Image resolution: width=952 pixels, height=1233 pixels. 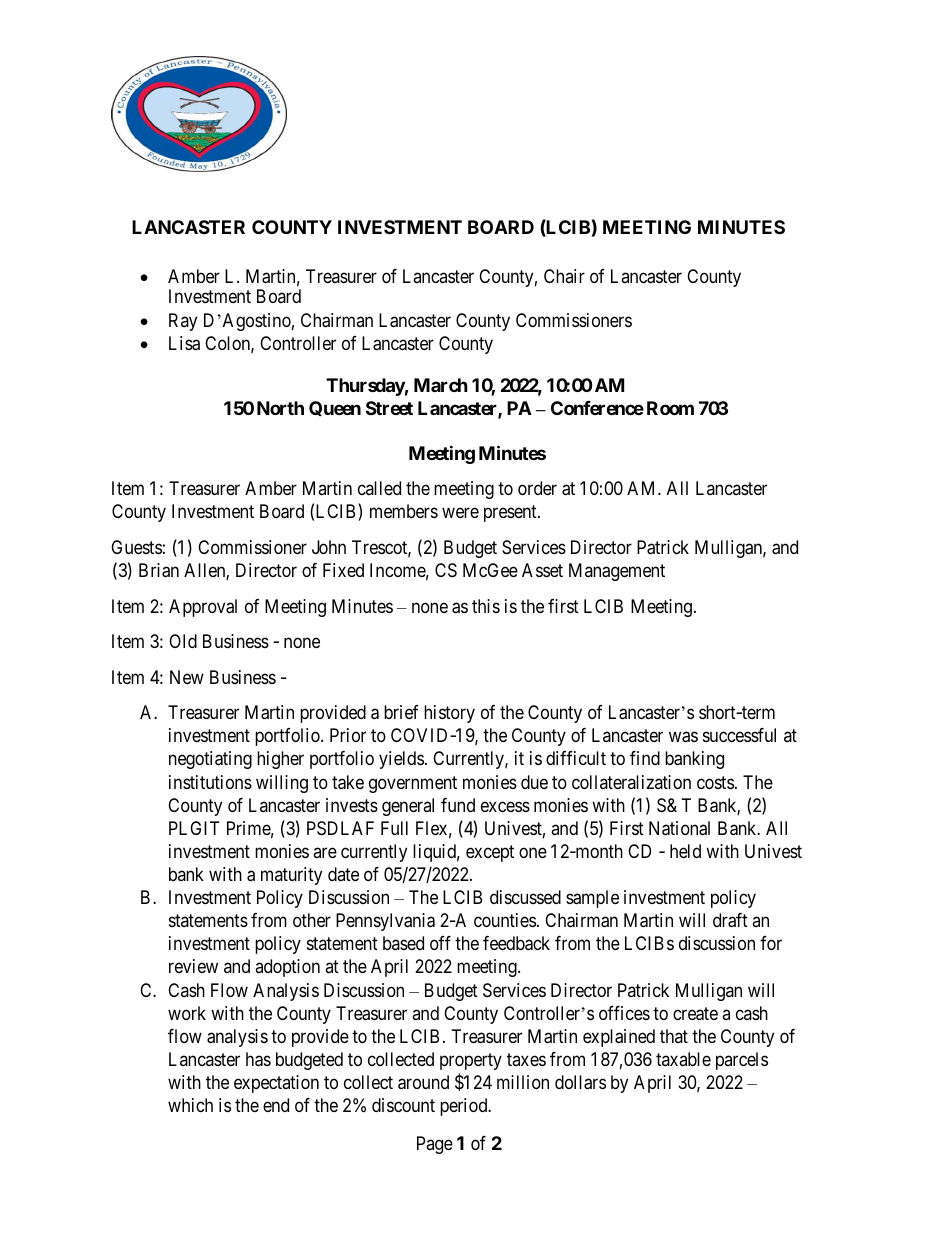 I want to click on negotiating, so click(x=210, y=760).
